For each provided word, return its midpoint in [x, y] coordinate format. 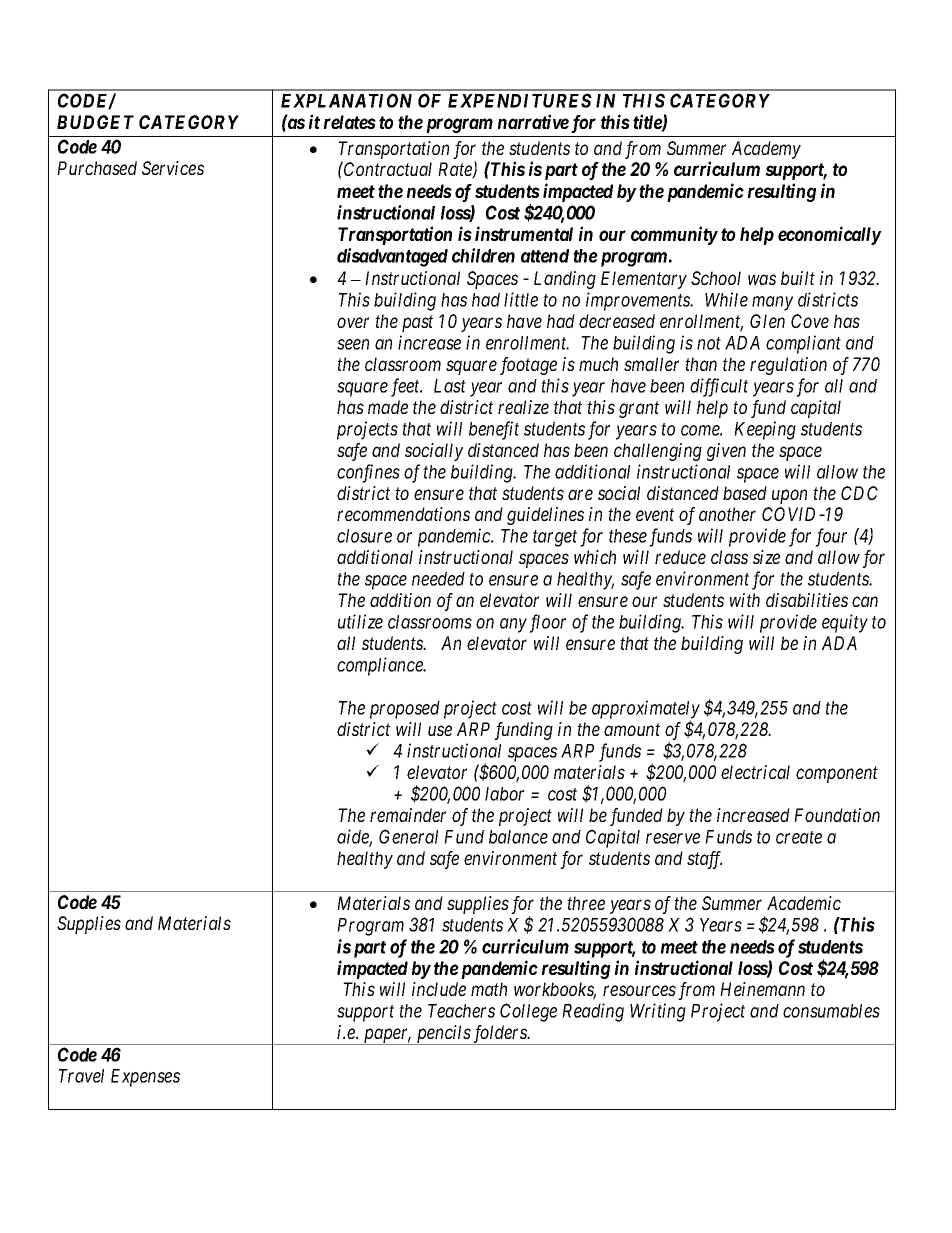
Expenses [145, 1078]
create [799, 837]
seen [353, 344]
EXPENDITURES [520, 100]
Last [450, 386]
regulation [788, 366]
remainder [408, 815]
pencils [443, 1035]
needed [438, 579]
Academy [766, 150]
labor [504, 794]
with [745, 600]
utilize [360, 621]
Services [173, 168]
